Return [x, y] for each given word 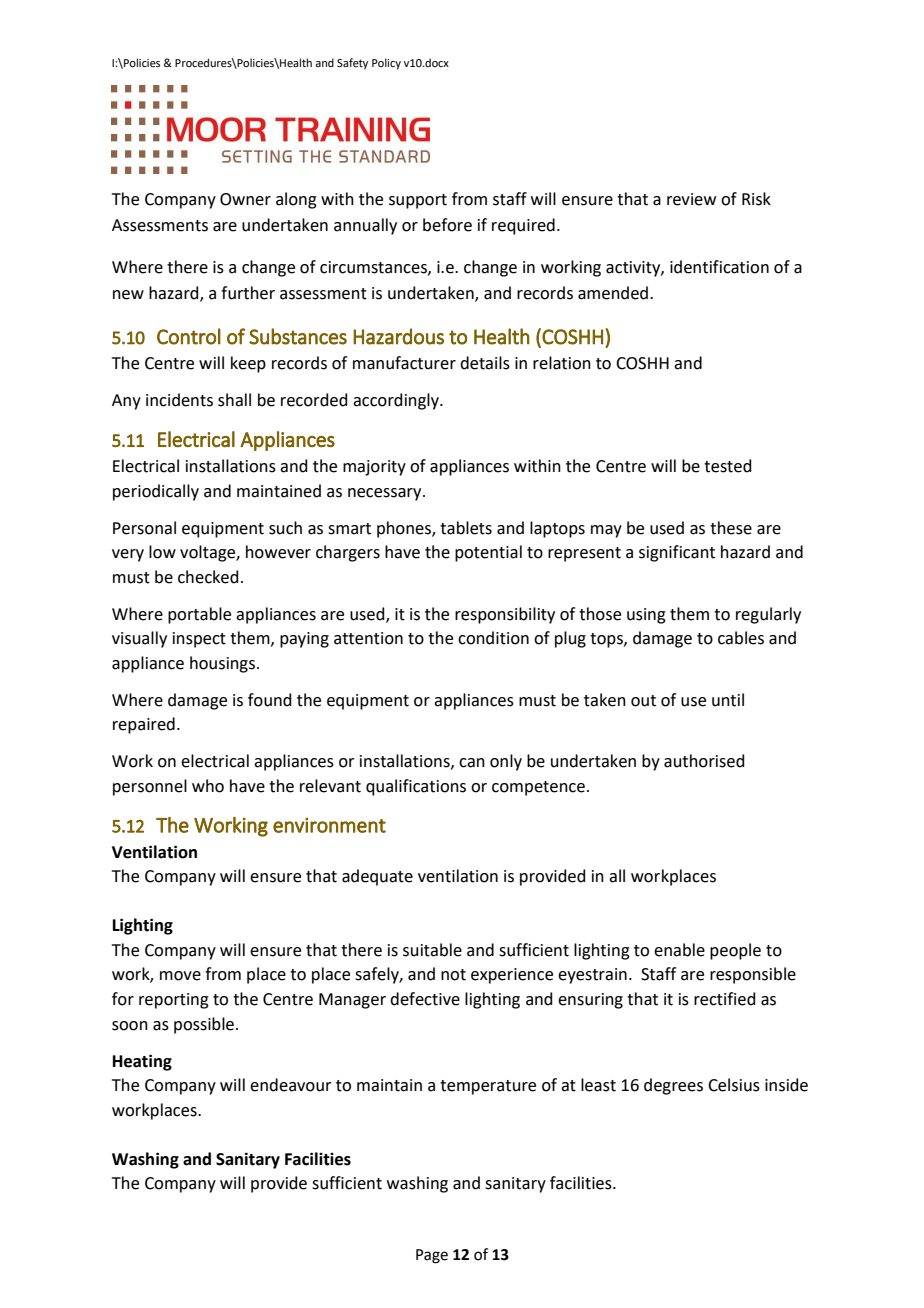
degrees [673, 1086]
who [208, 786]
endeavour [291, 1085]
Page [432, 1256]
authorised [704, 761]
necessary [386, 494]
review [691, 199]
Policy [386, 64]
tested [728, 466]
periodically [156, 492]
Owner [245, 199]
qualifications [416, 787]
